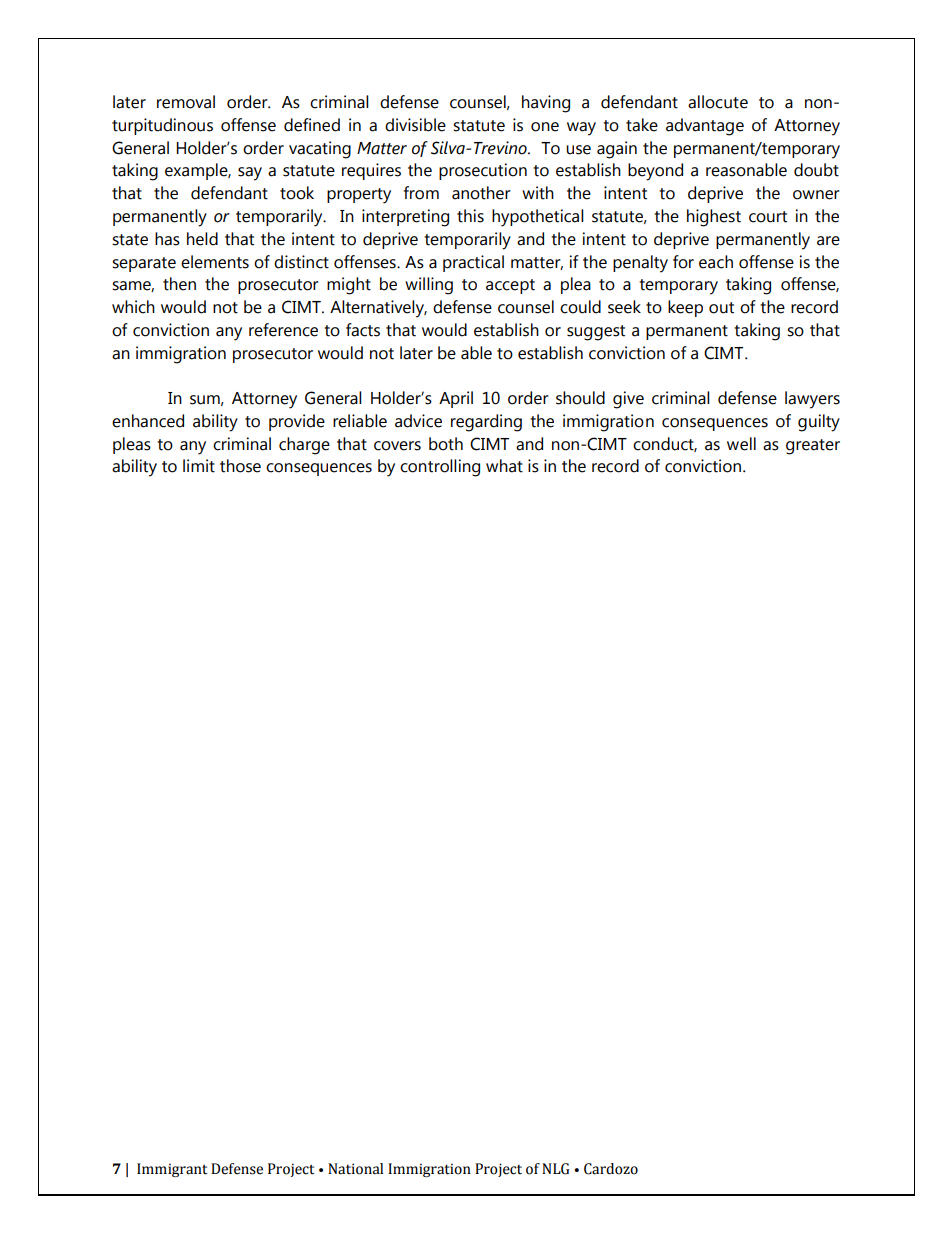 This image has height=1233, width=952. Describe the element at coordinates (483, 171) in the image. I see `prosecution` at that location.
